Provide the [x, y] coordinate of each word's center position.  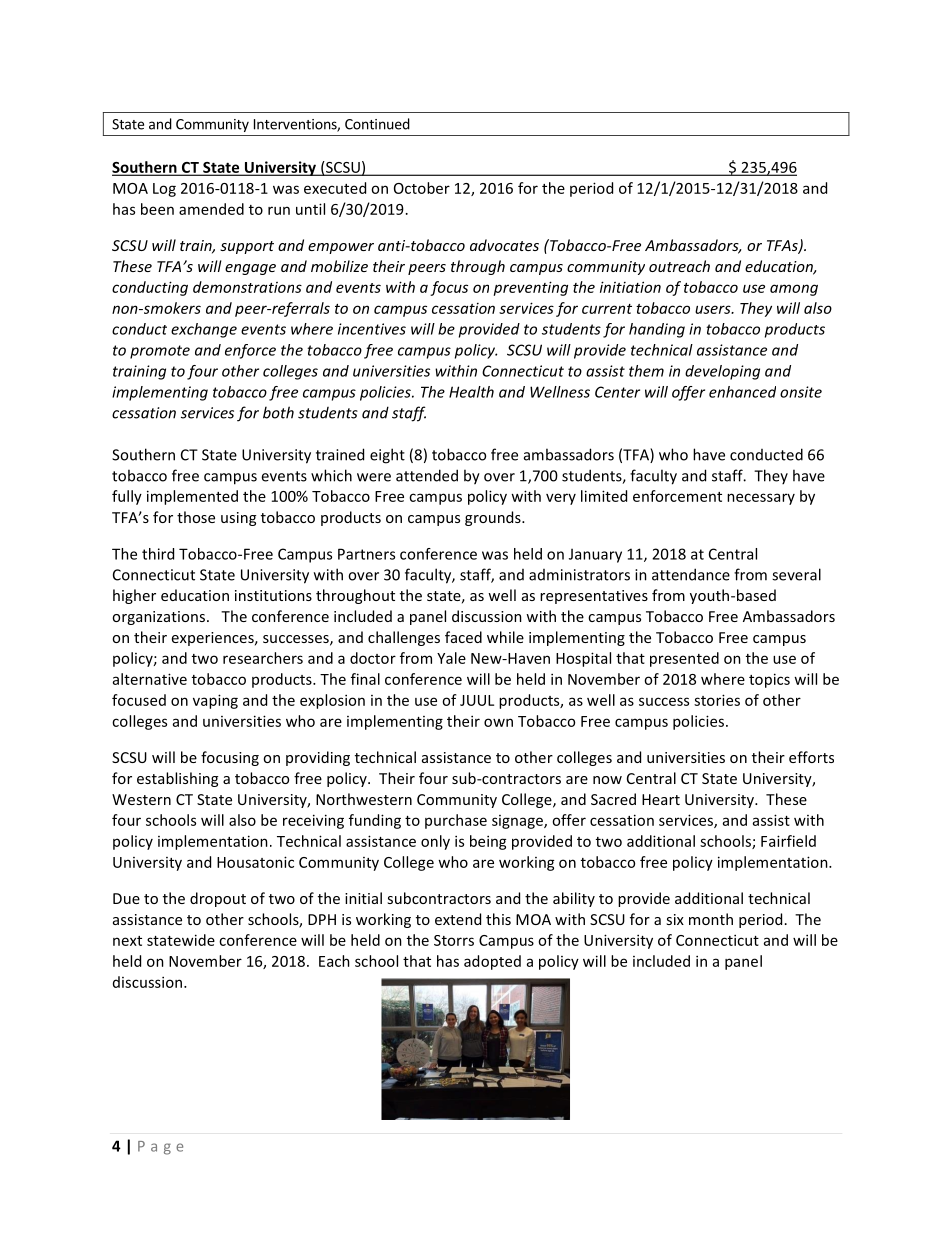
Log [164, 190]
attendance [691, 574]
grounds [494, 518]
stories [717, 700]
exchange [204, 330]
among [794, 290]
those [196, 517]
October [422, 188]
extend [458, 919]
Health [471, 392]
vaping [215, 701]
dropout [218, 899]
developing [722, 372]
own [498, 722]
